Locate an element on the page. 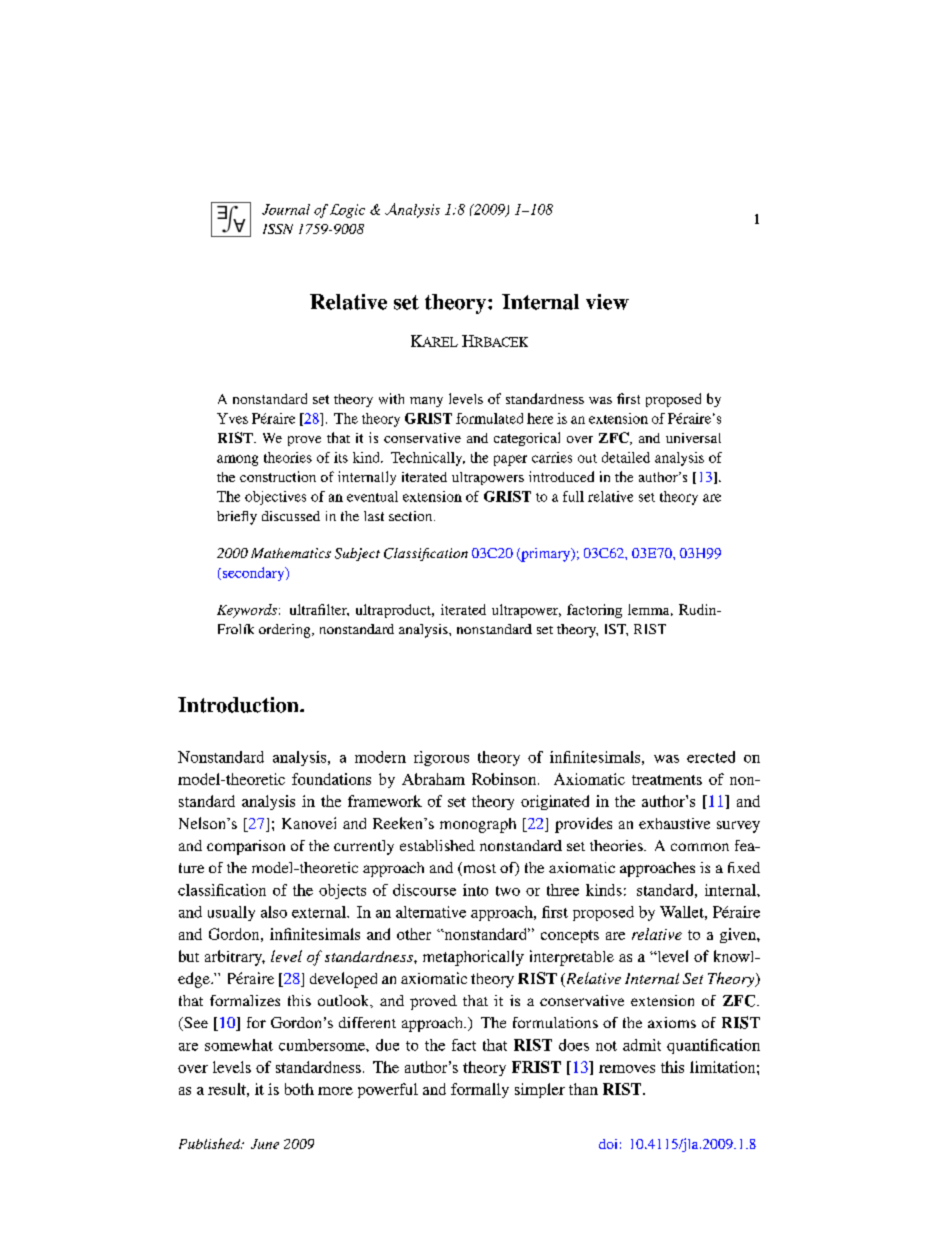  June is located at coordinates (265, 1144).
